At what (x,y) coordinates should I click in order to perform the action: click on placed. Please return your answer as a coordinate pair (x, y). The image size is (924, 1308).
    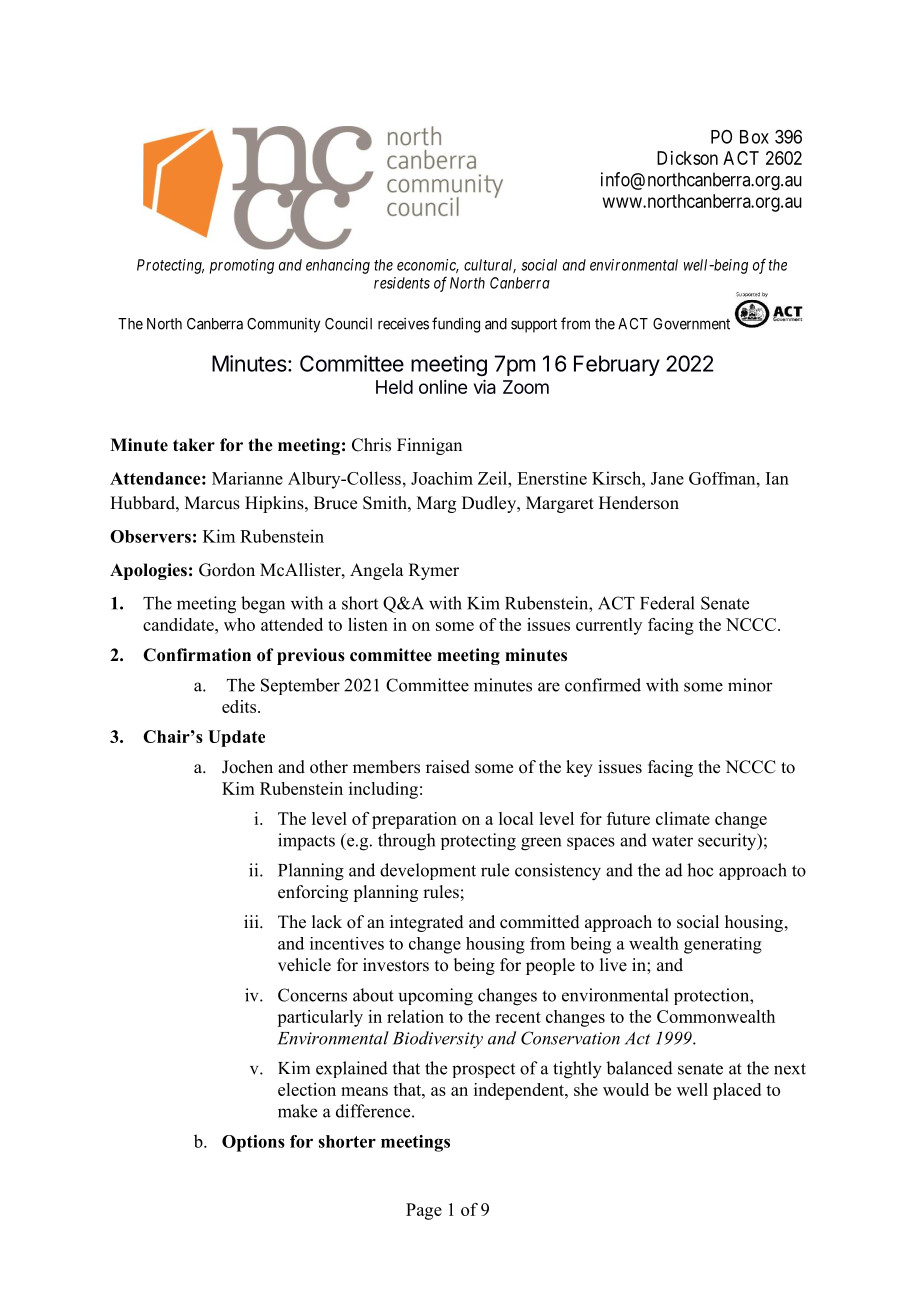
    Looking at the image, I should click on (737, 1091).
